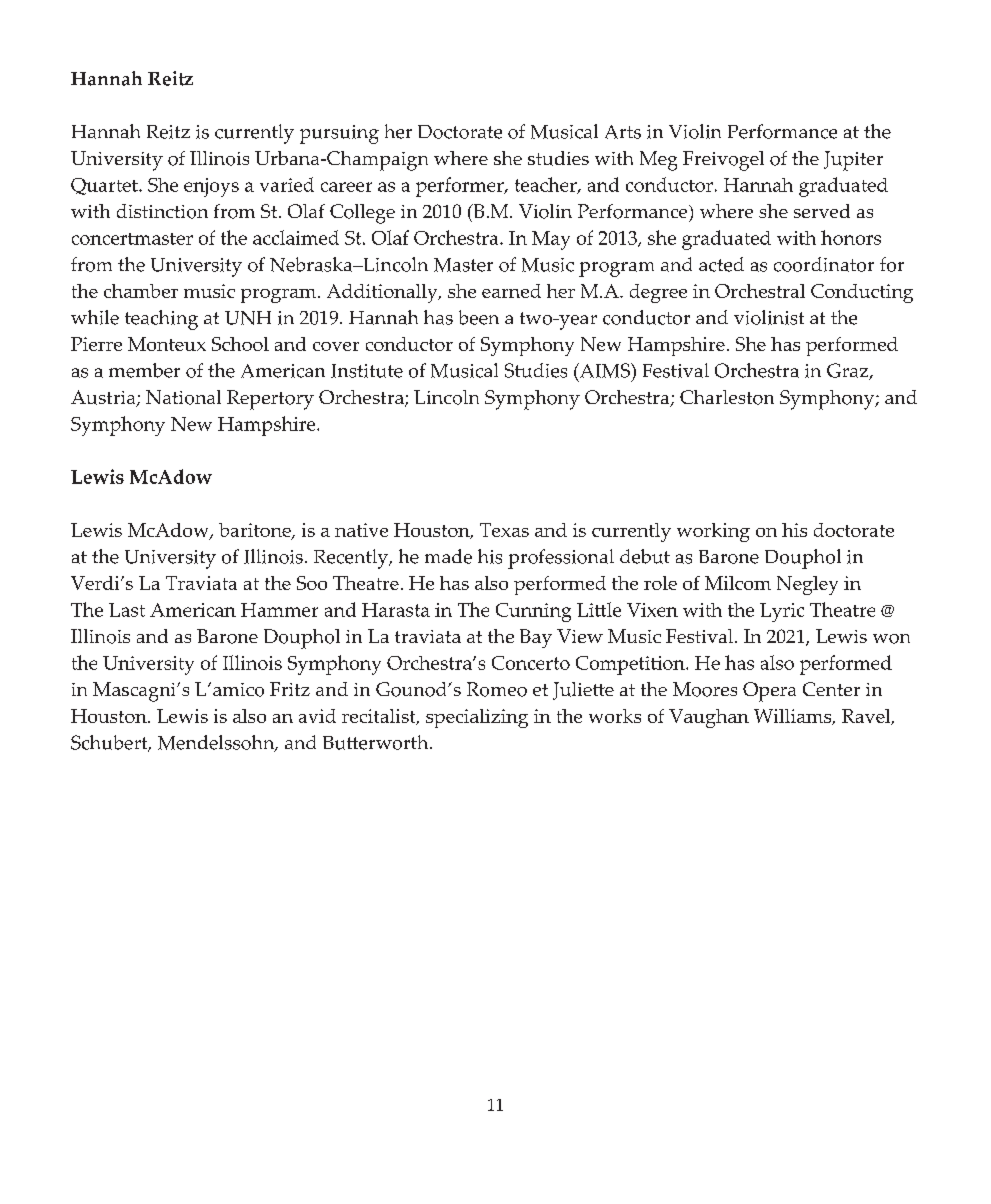 This screenshot has width=991, height=1204. What do you see at coordinates (461, 187) in the screenshot?
I see `performer` at bounding box center [461, 187].
